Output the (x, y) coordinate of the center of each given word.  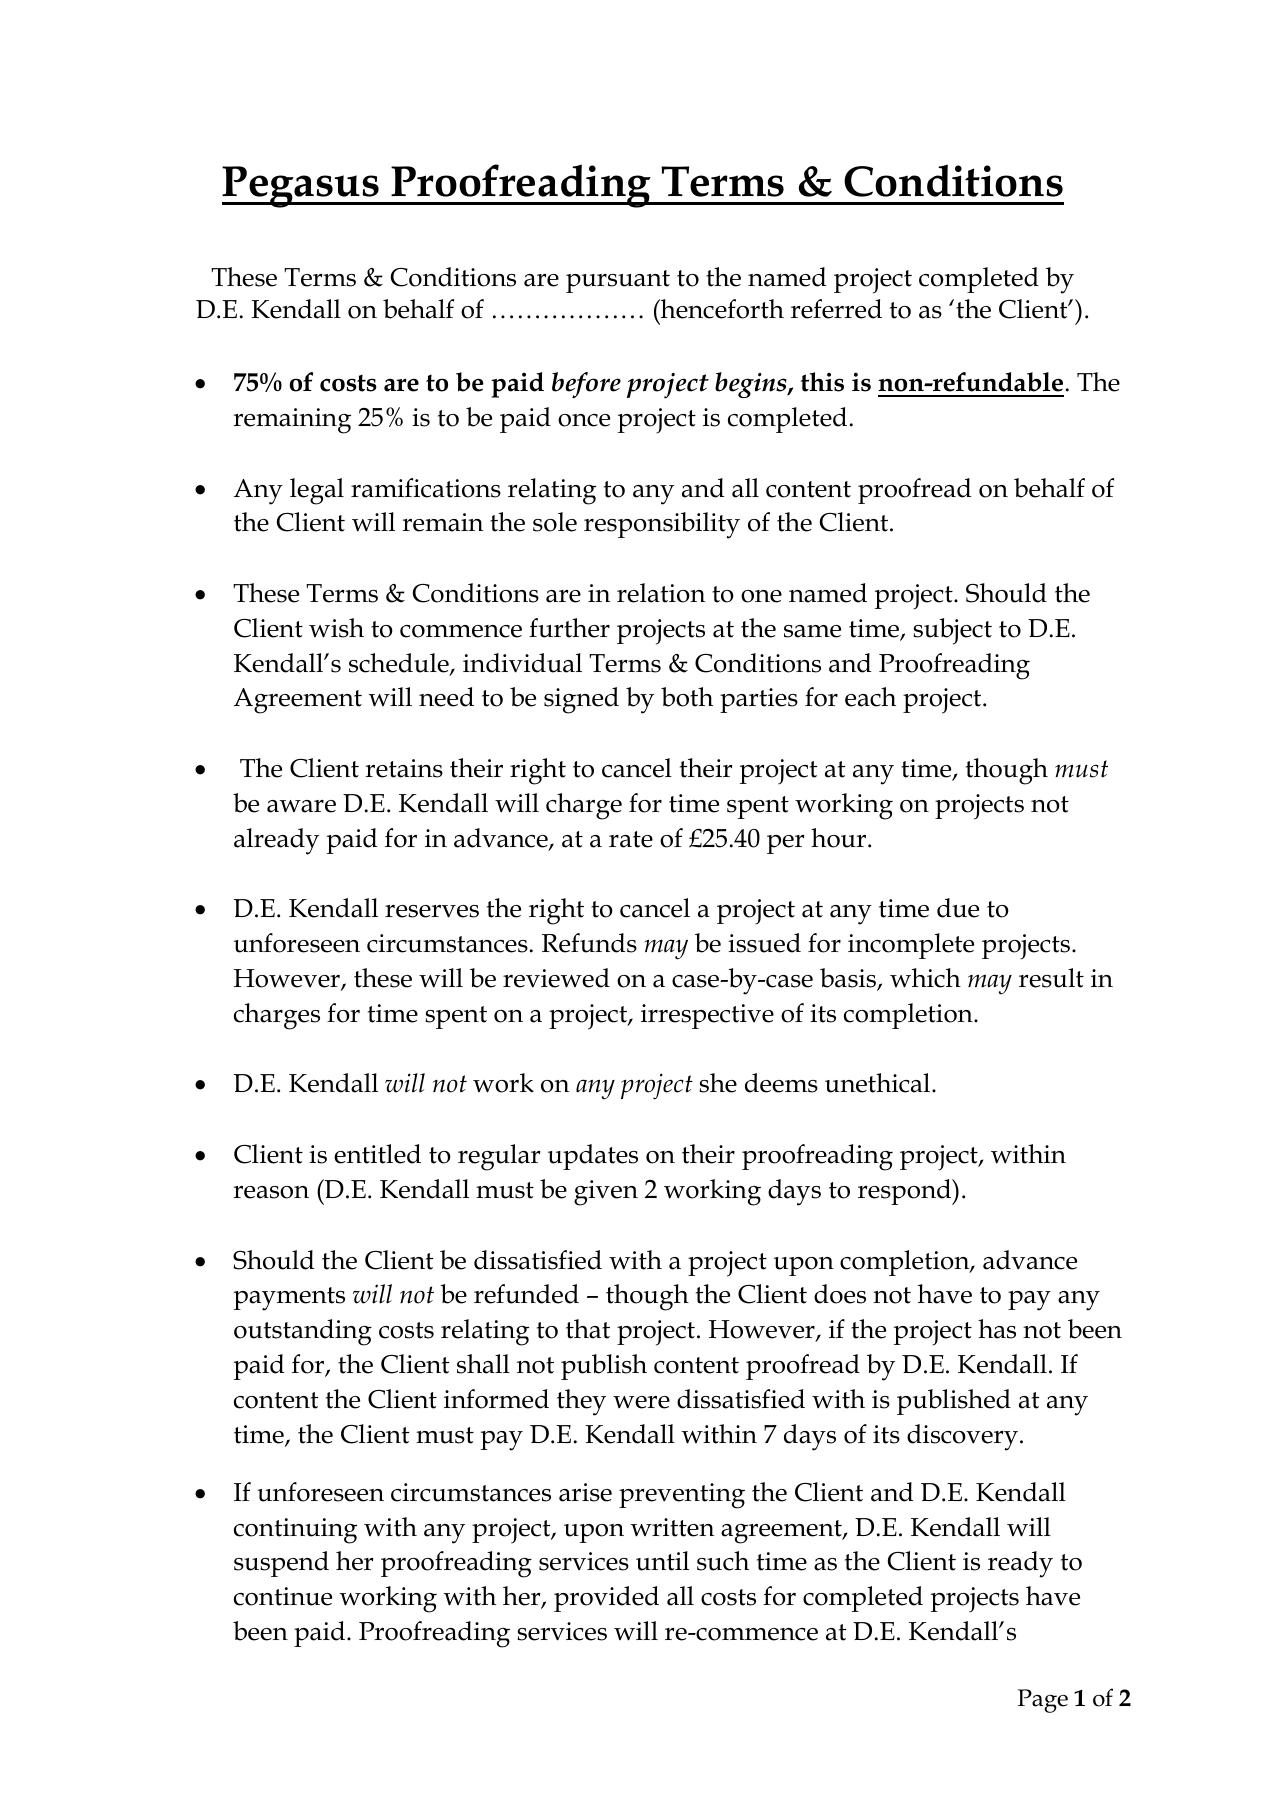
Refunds (589, 943)
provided (606, 1599)
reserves (432, 911)
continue (283, 1596)
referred (836, 309)
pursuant (618, 281)
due (958, 908)
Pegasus (301, 187)
